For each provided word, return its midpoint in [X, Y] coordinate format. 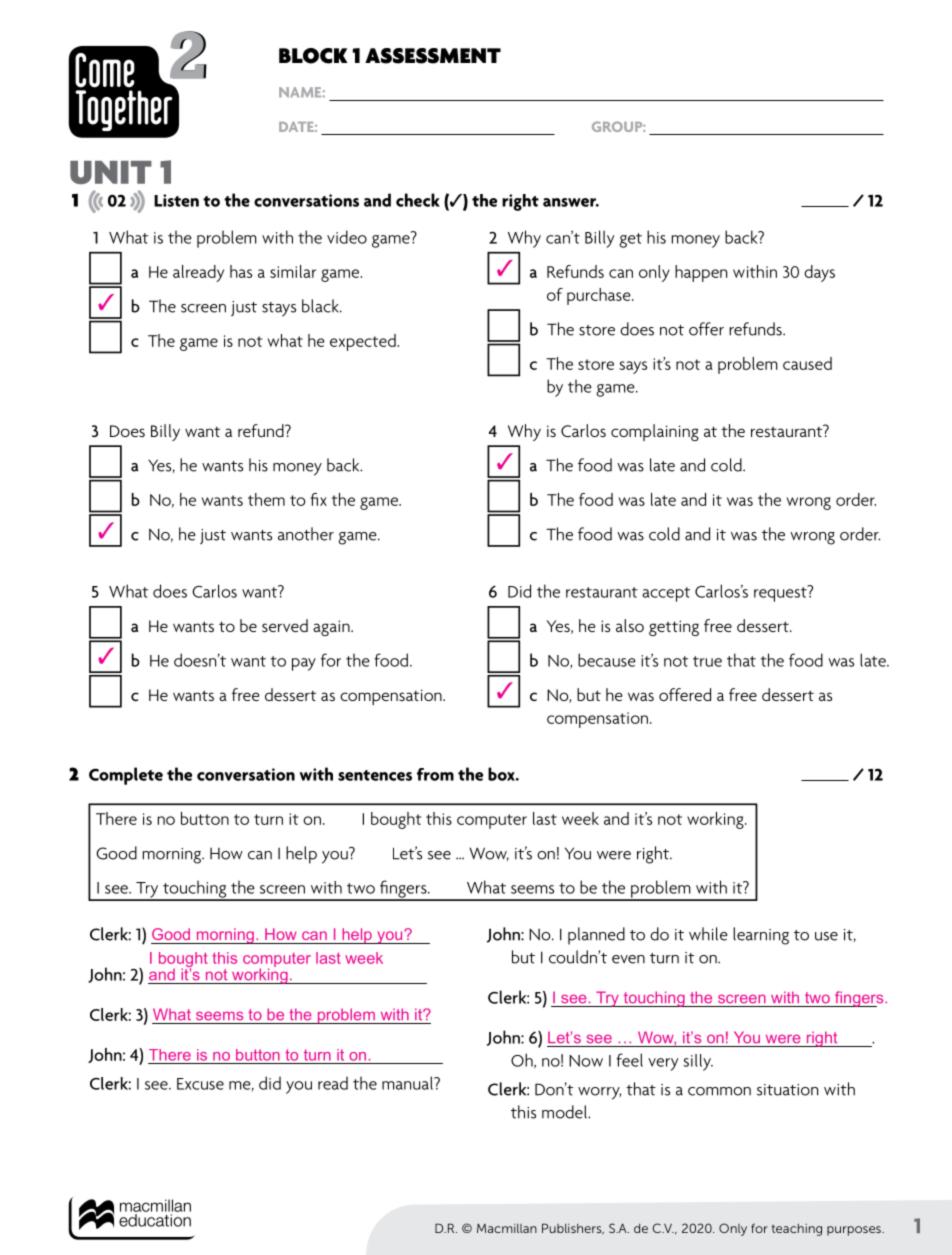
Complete [126, 776]
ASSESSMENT [433, 56]
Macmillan [507, 1228]
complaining [655, 432]
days [819, 273]
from [435, 774]
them [266, 499]
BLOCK [313, 56]
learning [761, 936]
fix [318, 499]
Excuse [200, 1084]
